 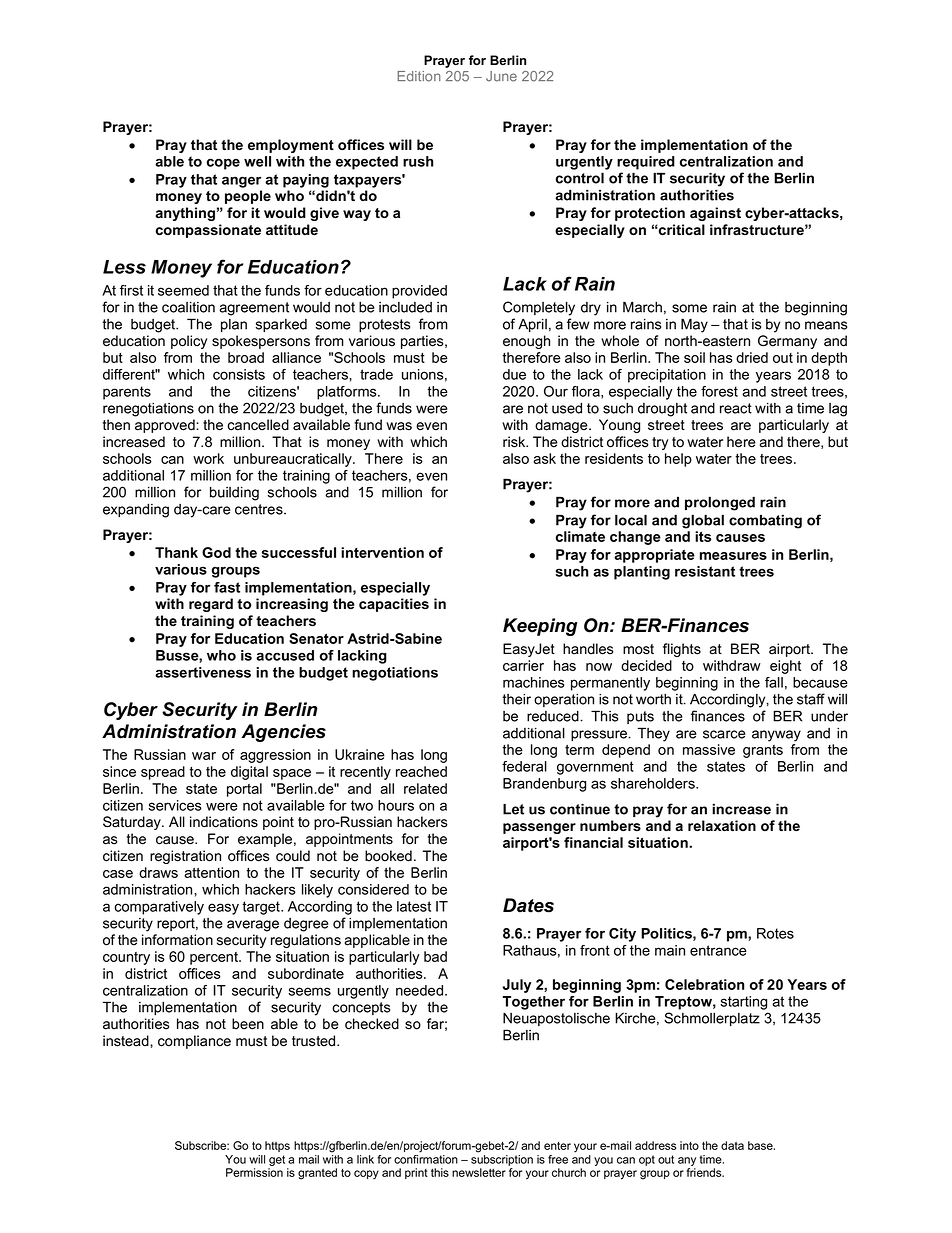 What do you see at coordinates (646, 163) in the screenshot?
I see `required` at bounding box center [646, 163].
